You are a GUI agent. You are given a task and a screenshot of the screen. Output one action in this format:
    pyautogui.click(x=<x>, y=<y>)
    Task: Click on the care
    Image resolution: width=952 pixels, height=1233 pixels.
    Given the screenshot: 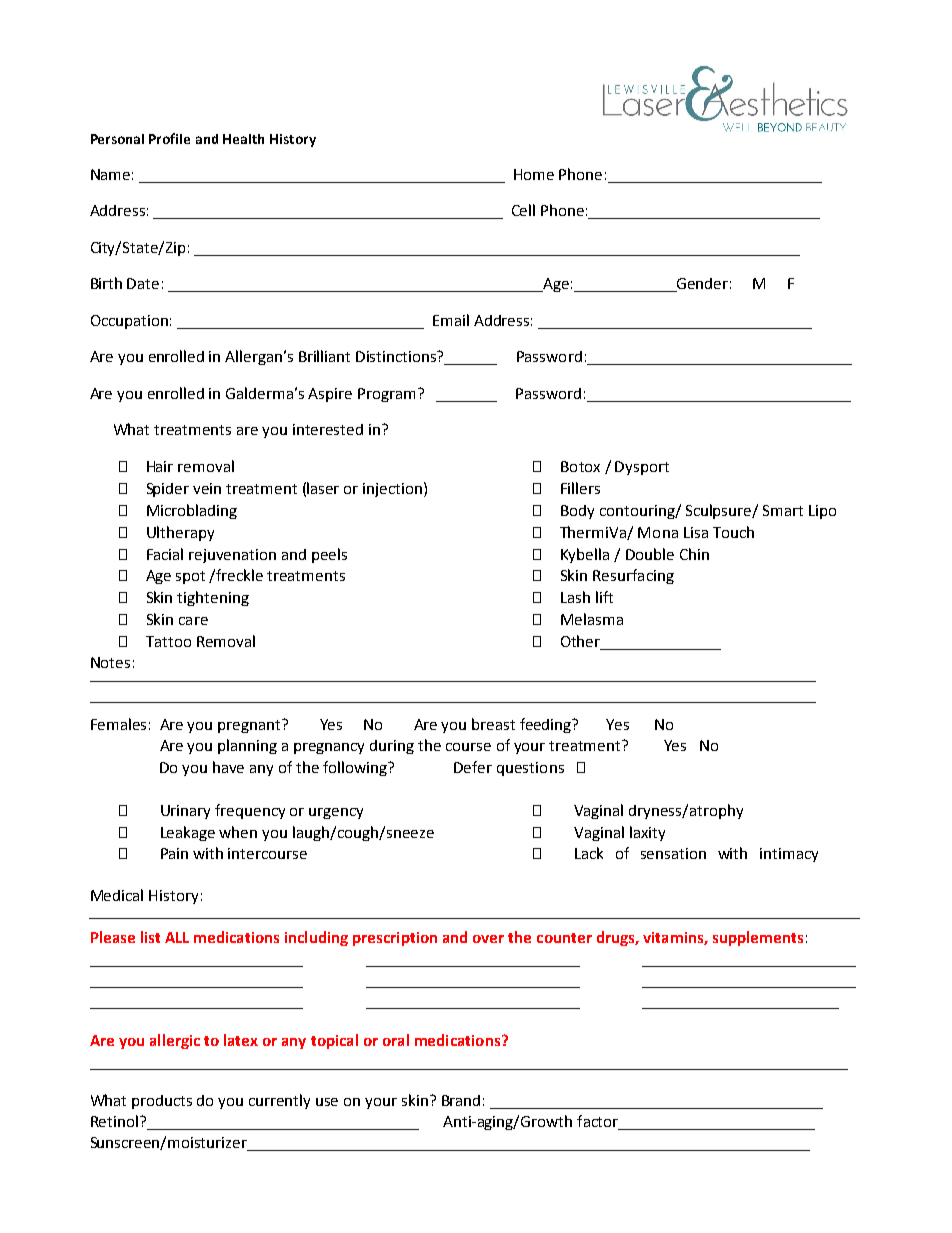 What is the action you would take?
    pyautogui.click(x=193, y=621)
